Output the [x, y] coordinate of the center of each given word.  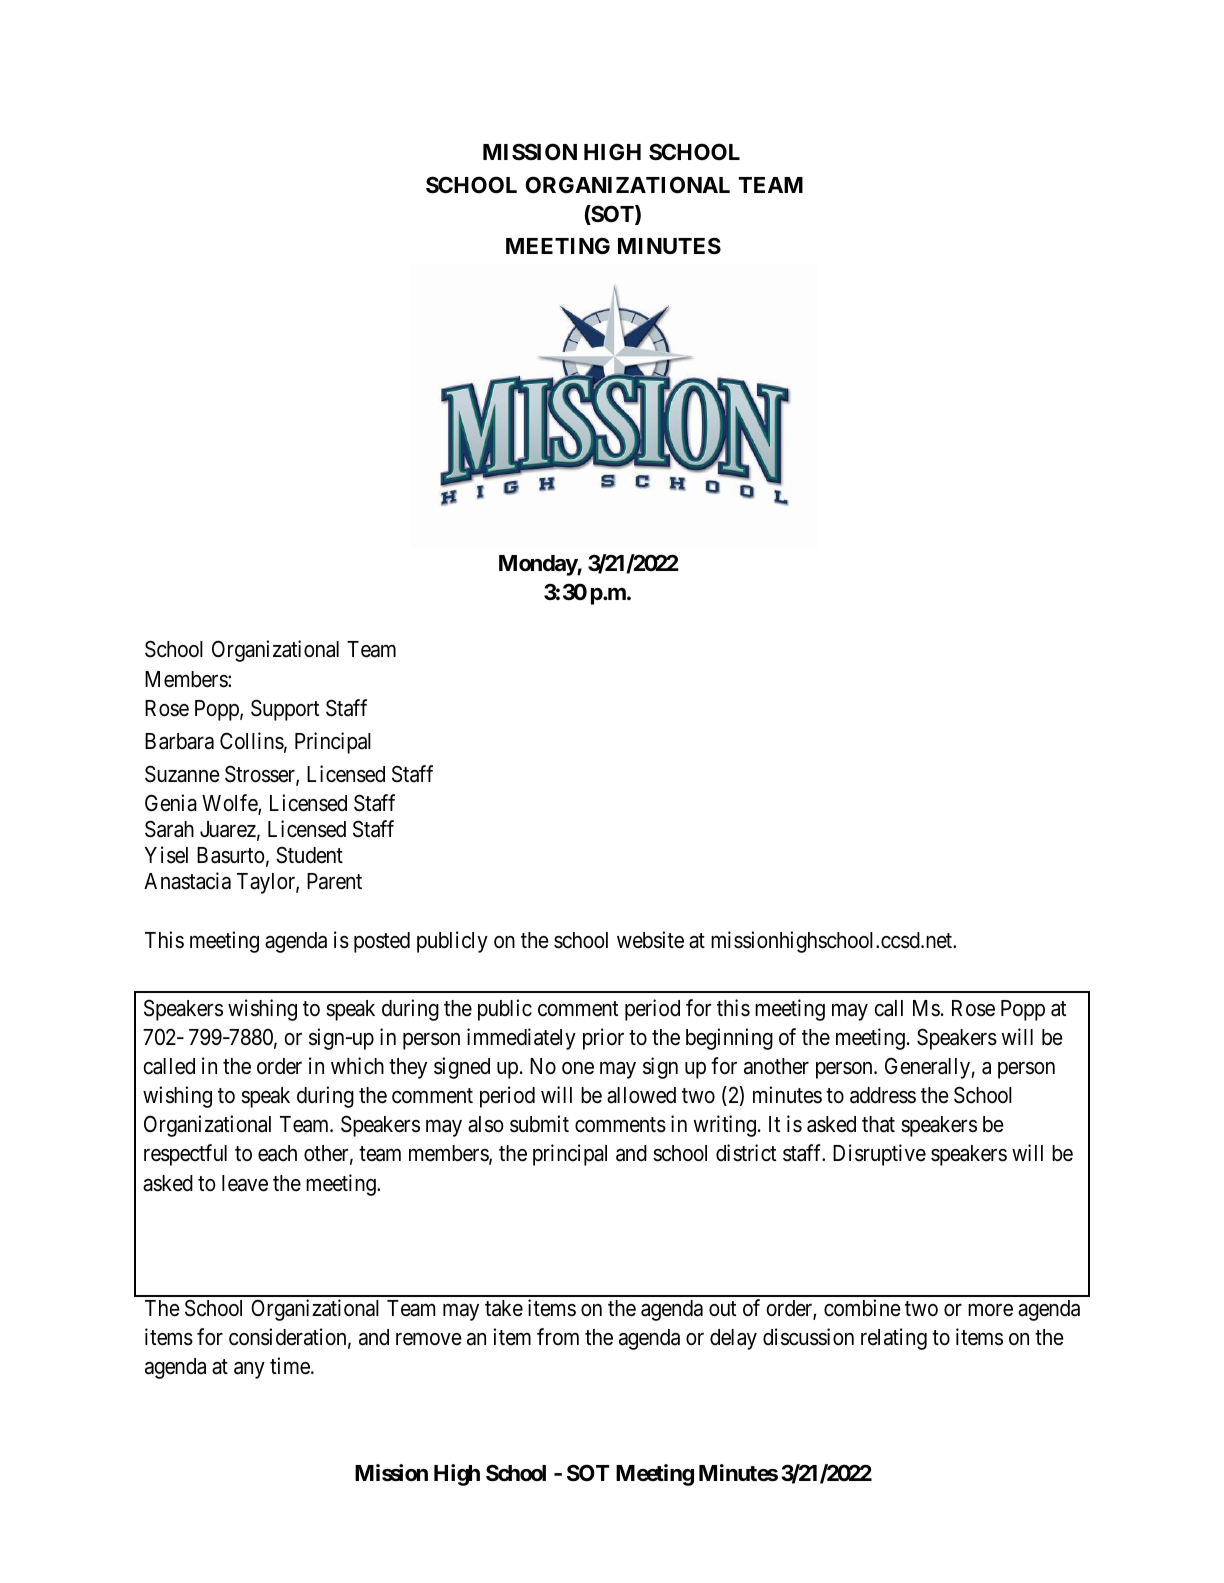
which [357, 1066]
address [883, 1095]
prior [603, 1039]
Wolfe [230, 804]
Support [285, 710]
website [650, 940]
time [291, 1366]
